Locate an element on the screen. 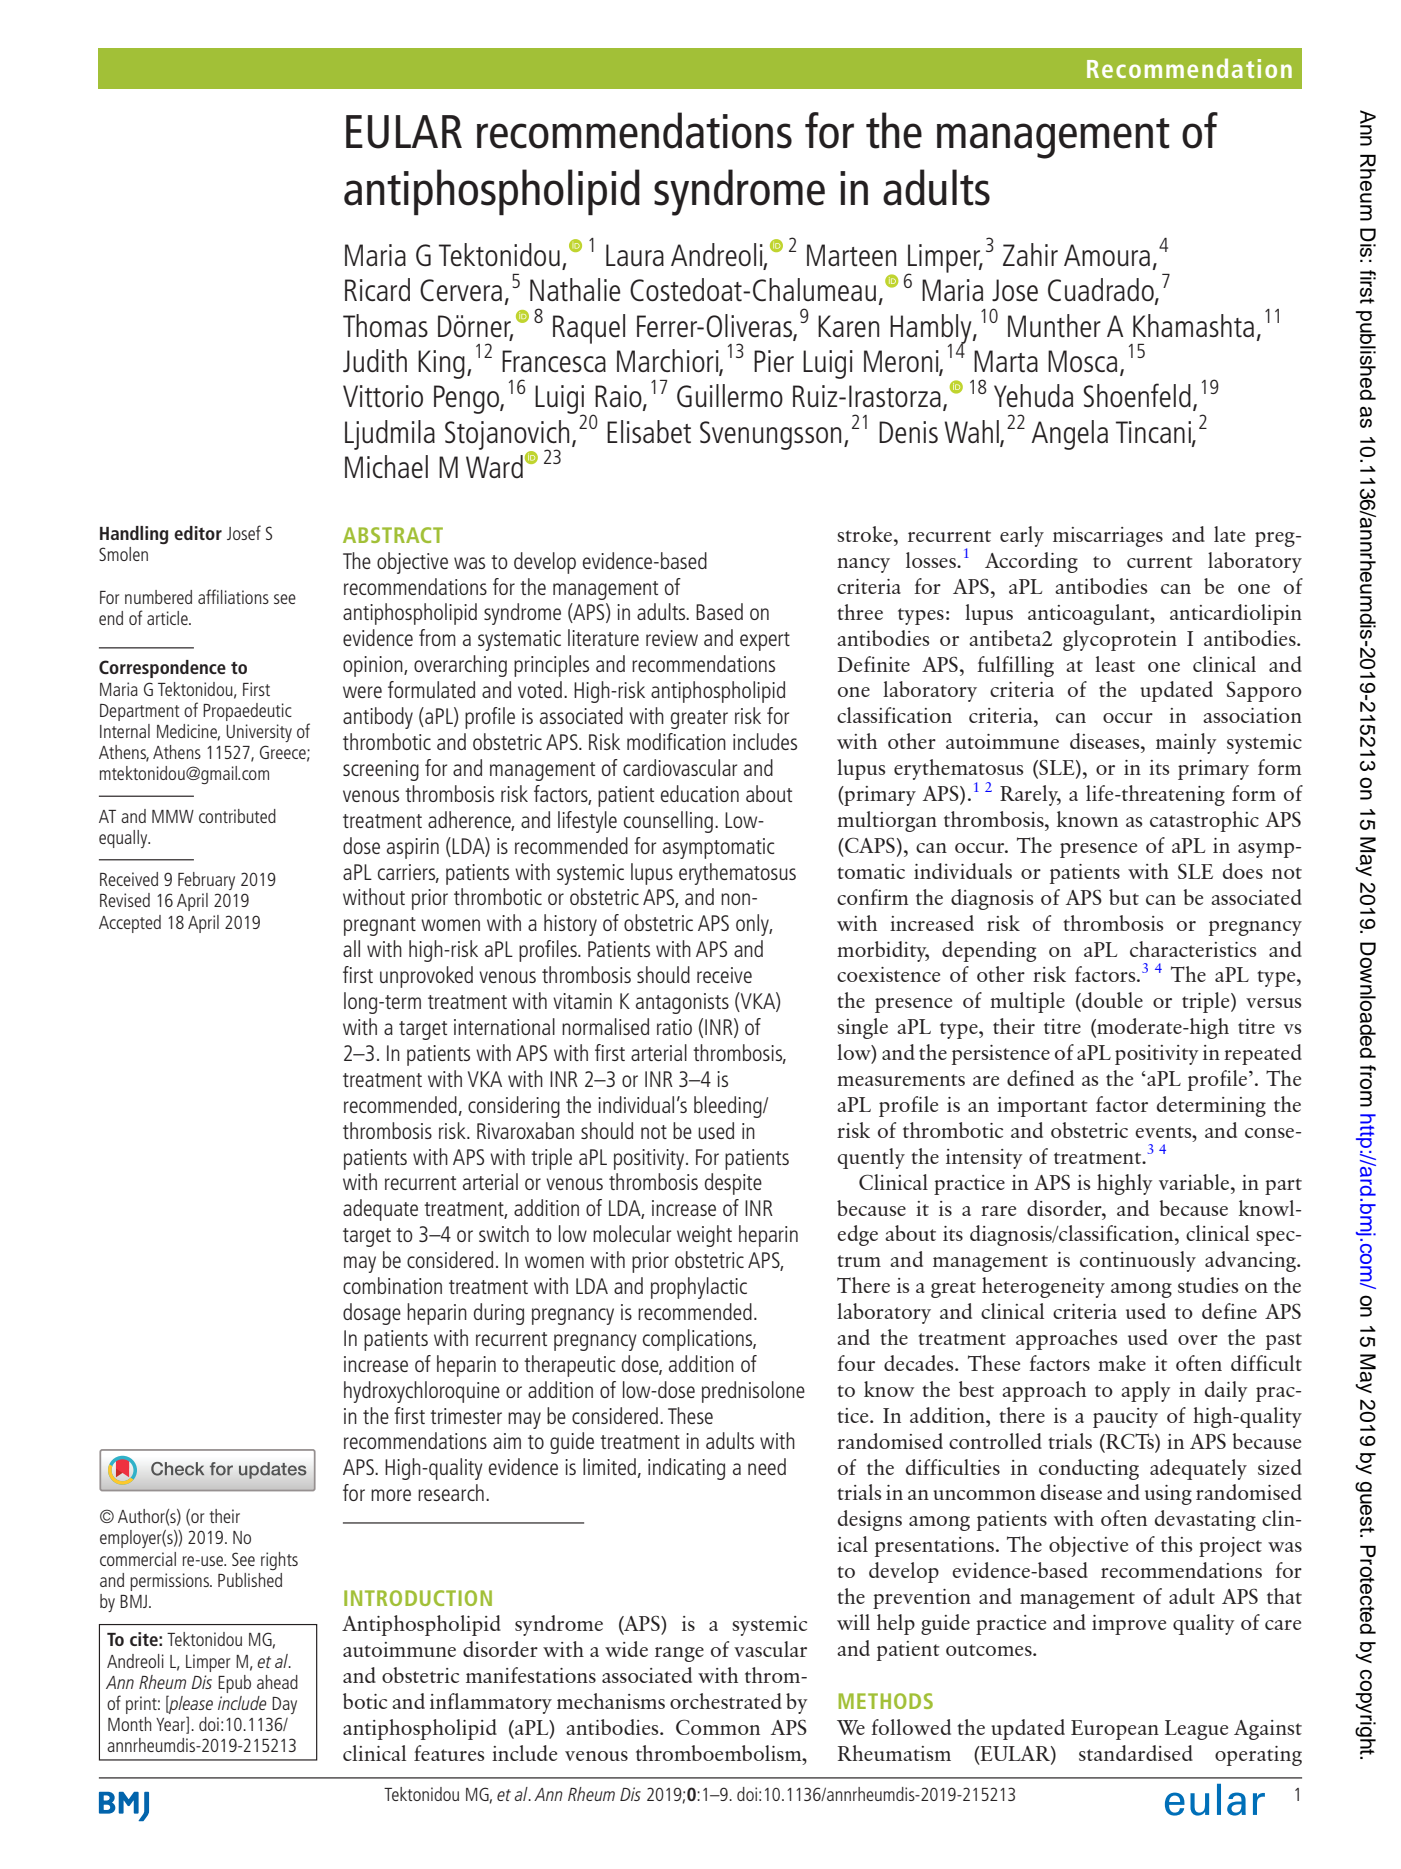 Image resolution: width=1401 pixels, height=1869 pixels. antagonists is located at coordinates (682, 1003).
